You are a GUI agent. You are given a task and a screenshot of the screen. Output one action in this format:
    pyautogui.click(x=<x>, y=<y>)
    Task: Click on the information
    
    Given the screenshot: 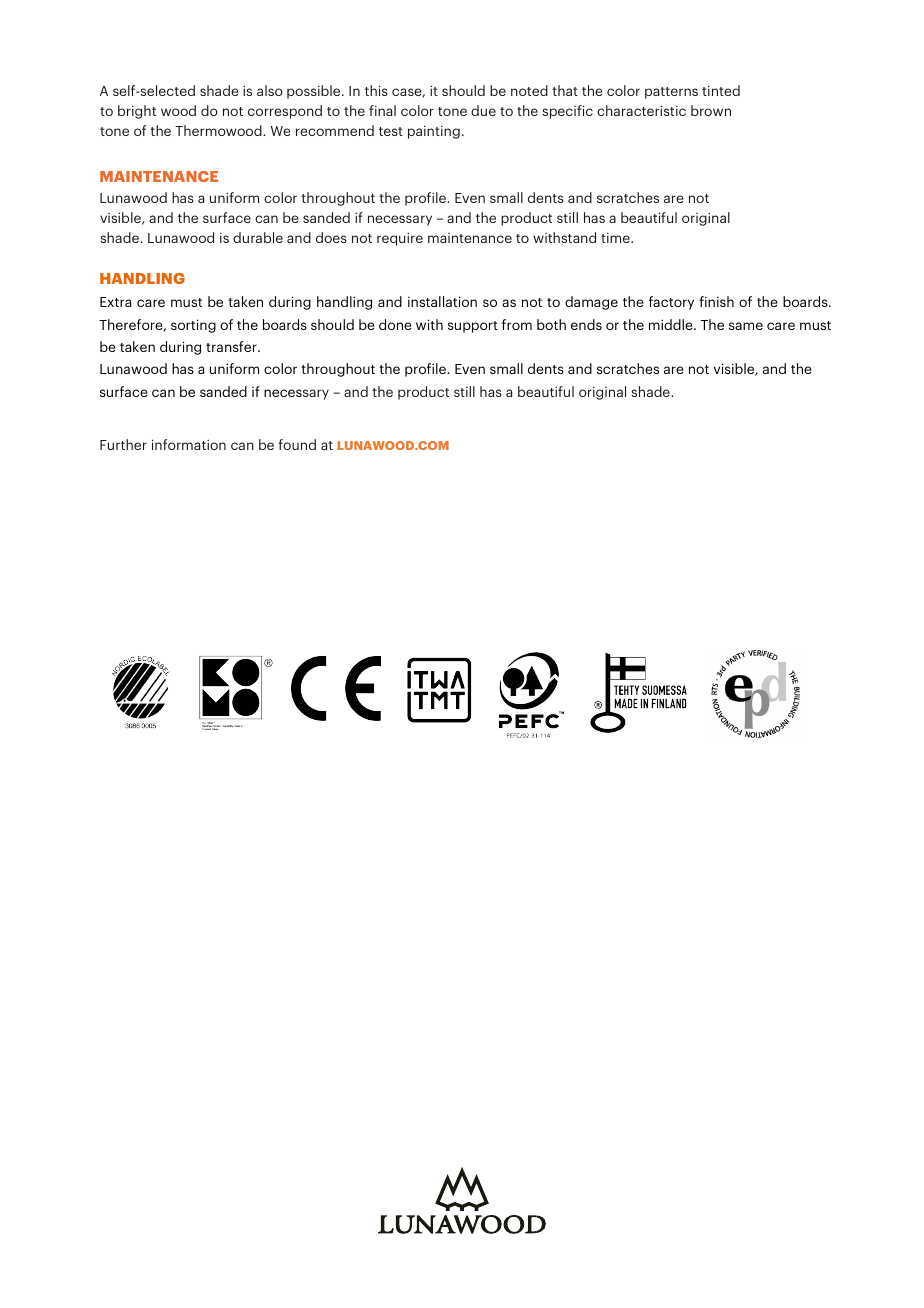 What is the action you would take?
    pyautogui.click(x=189, y=444)
